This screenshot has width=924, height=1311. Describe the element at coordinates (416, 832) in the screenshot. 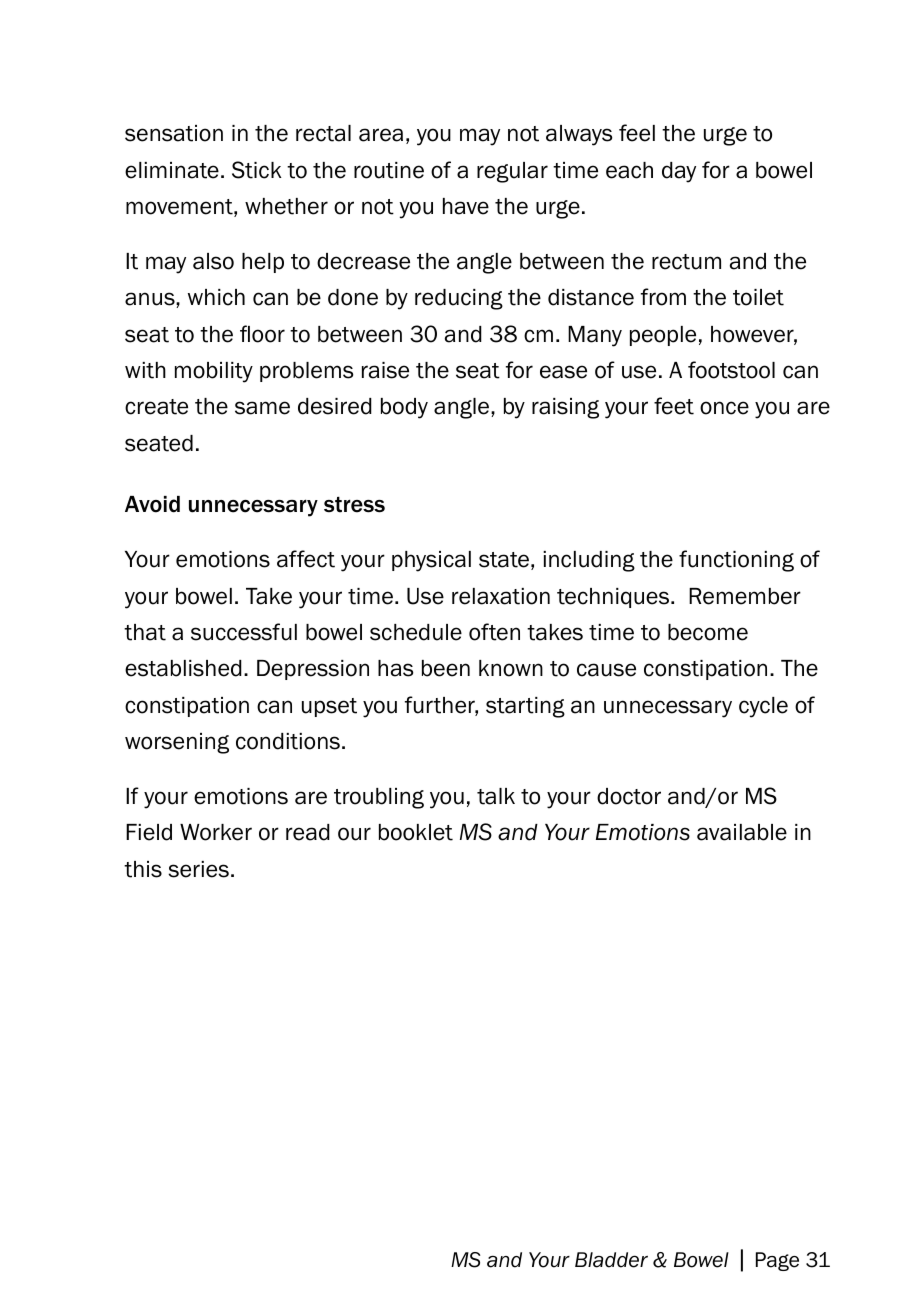

I see `booklet` at that location.
